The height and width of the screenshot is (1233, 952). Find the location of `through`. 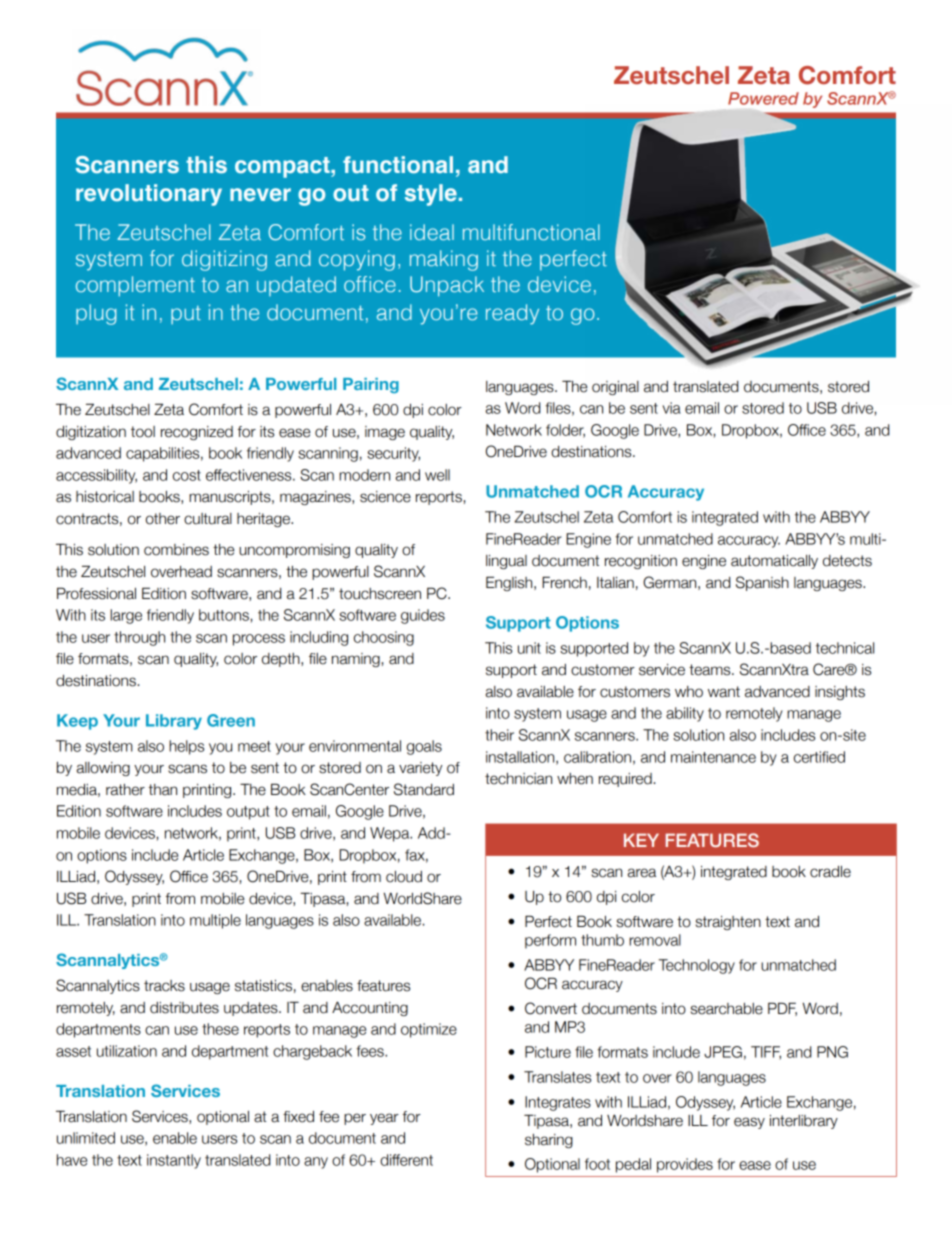

through is located at coordinates (139, 638).
